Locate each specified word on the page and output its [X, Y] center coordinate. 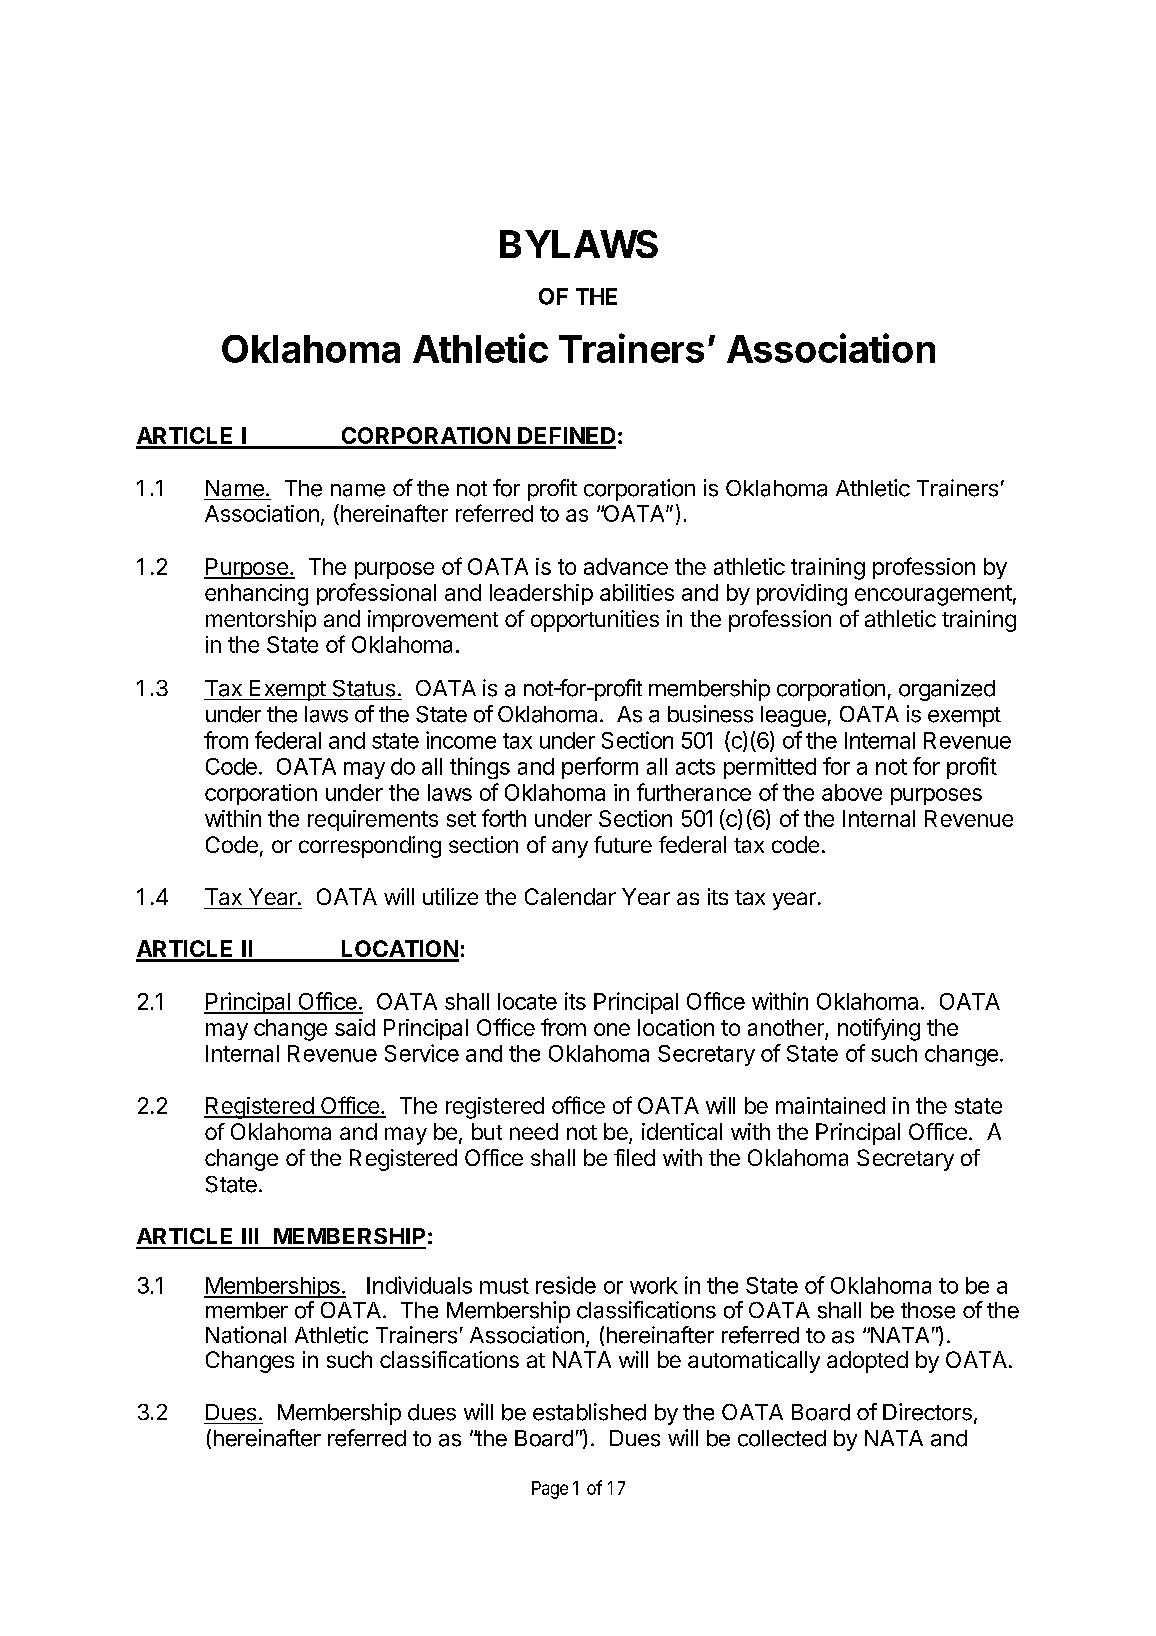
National [246, 1335]
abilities [637, 592]
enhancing [256, 595]
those [928, 1310]
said [355, 1027]
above [852, 792]
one [612, 1029]
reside [566, 1285]
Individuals [419, 1285]
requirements [373, 820]
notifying [879, 1029]
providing [802, 595]
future [623, 844]
